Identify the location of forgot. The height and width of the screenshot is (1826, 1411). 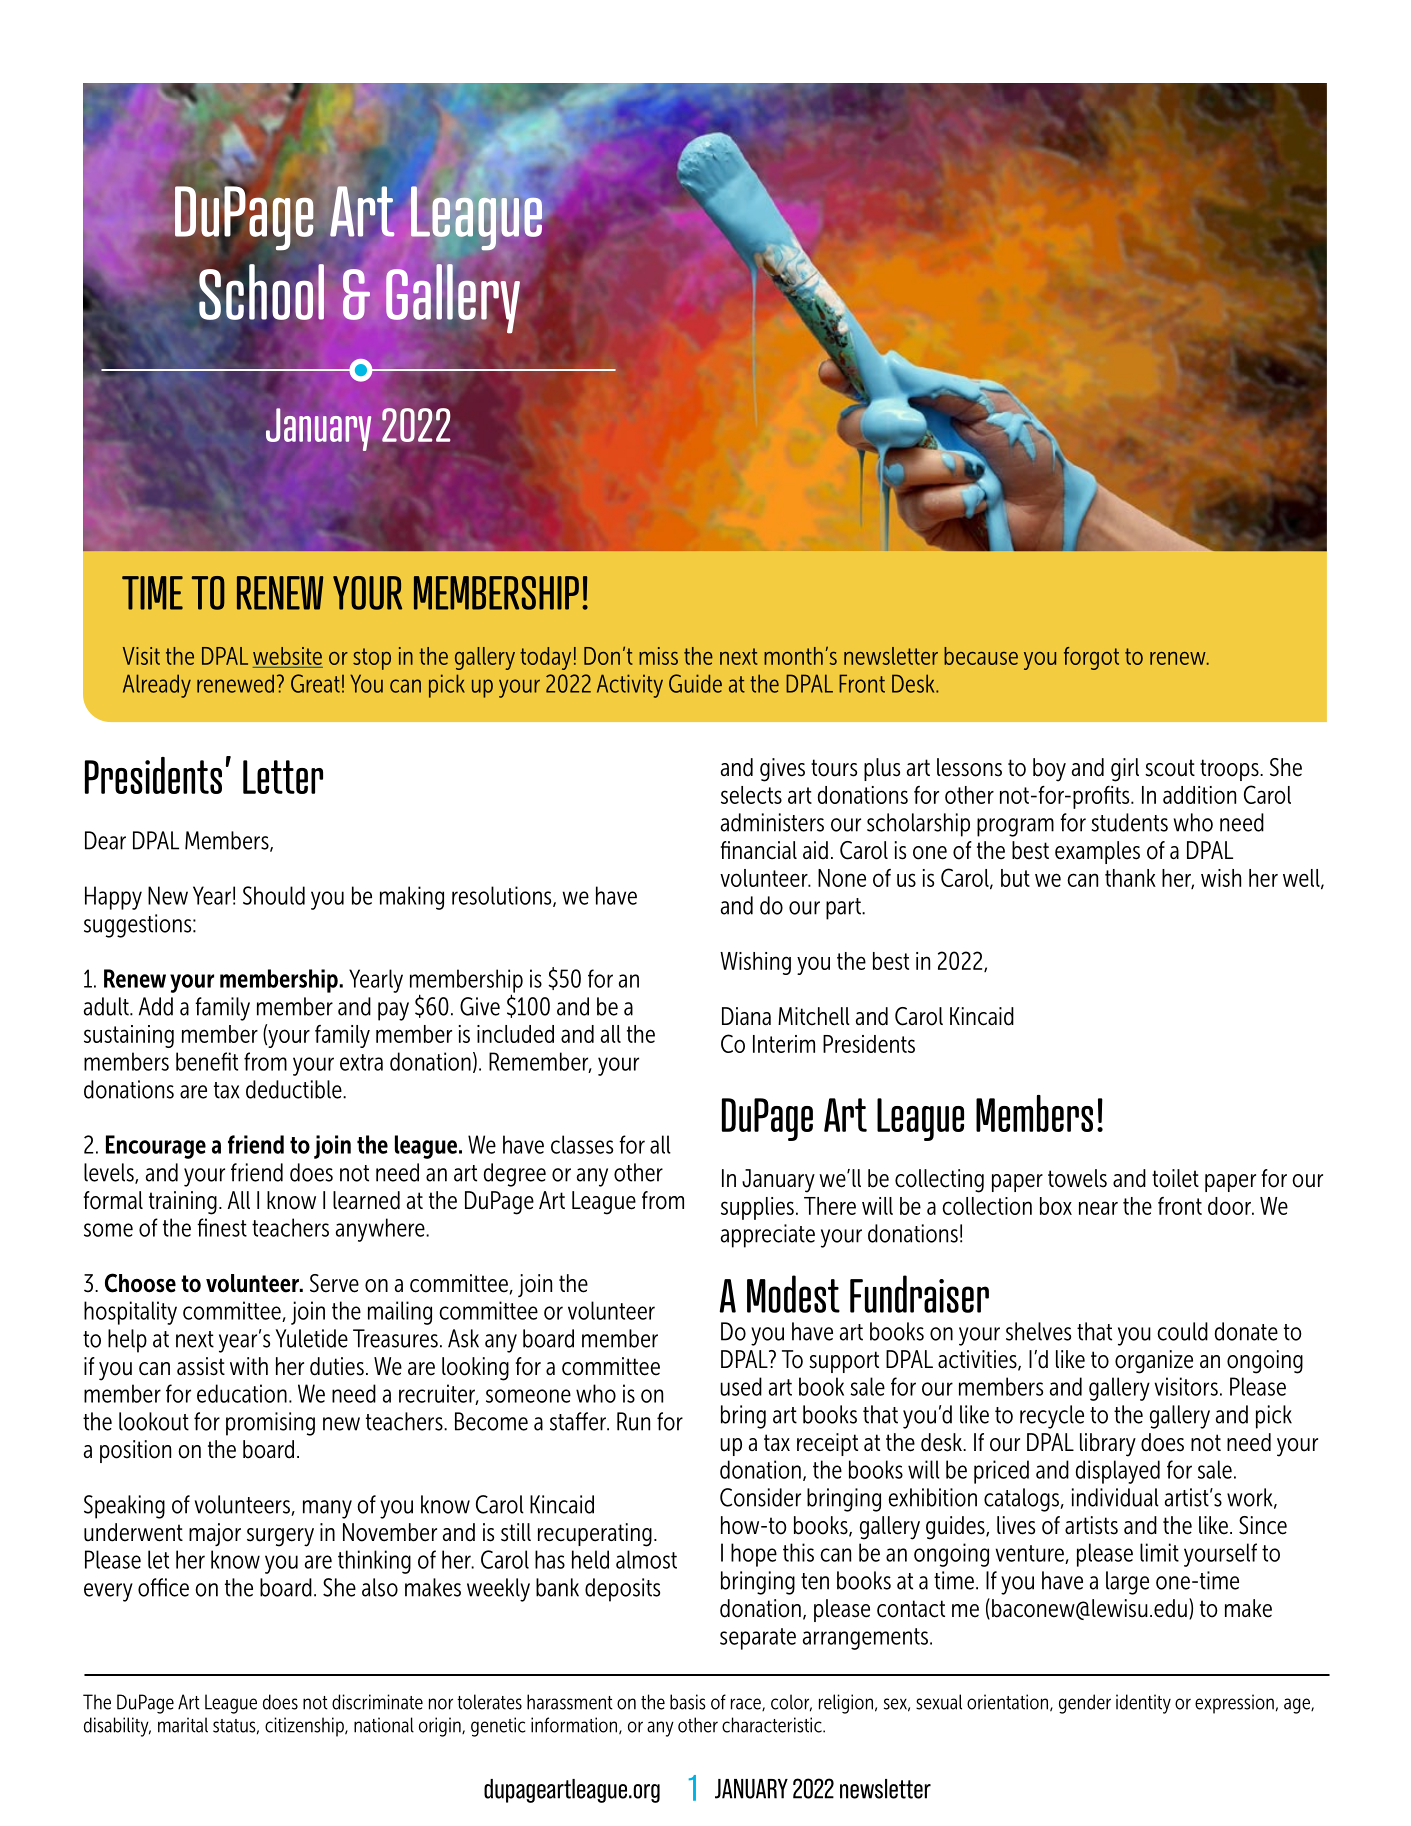
(1091, 658).
